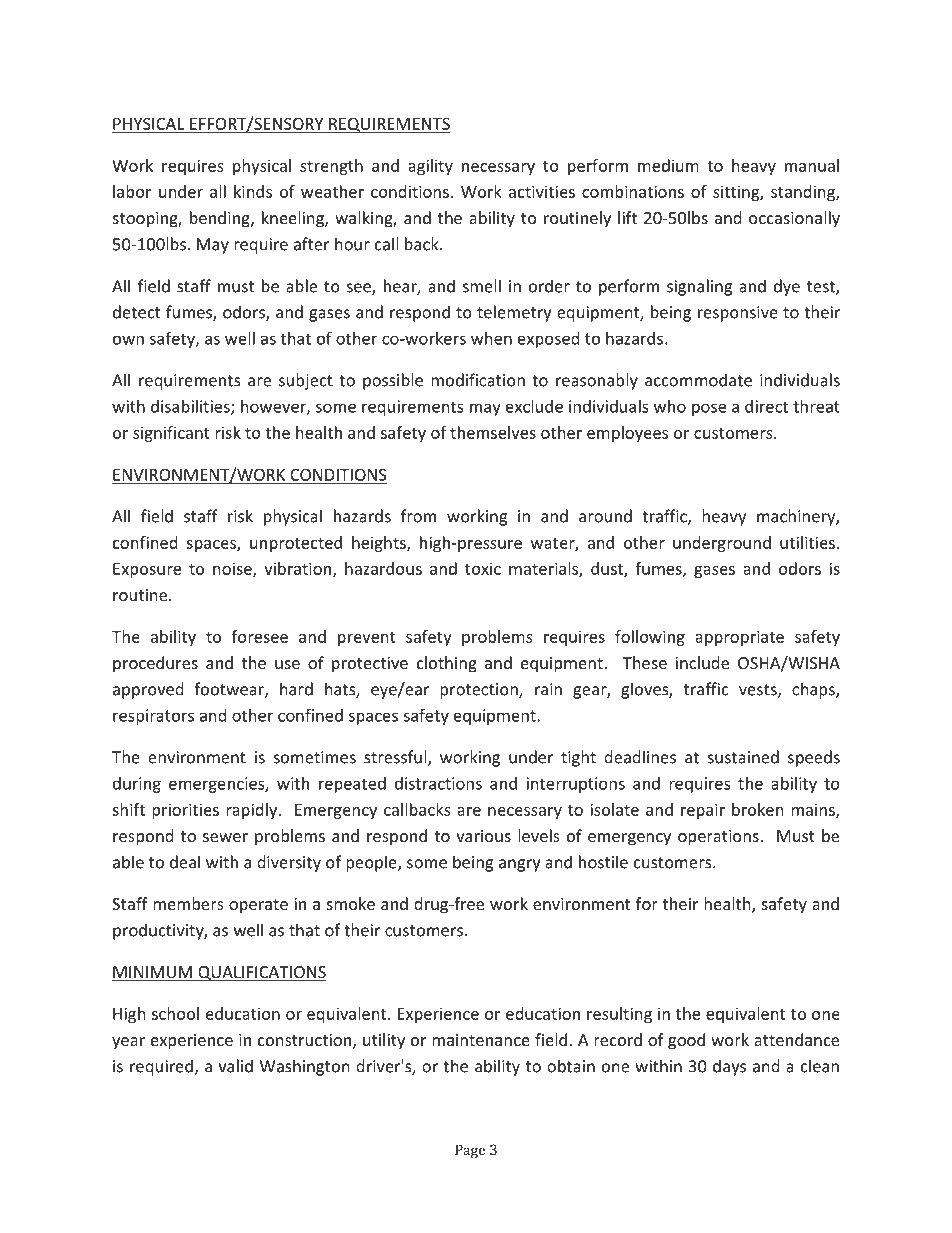 The height and width of the image is (1233, 952). Describe the element at coordinates (743, 757) in the image. I see `sustained` at that location.
